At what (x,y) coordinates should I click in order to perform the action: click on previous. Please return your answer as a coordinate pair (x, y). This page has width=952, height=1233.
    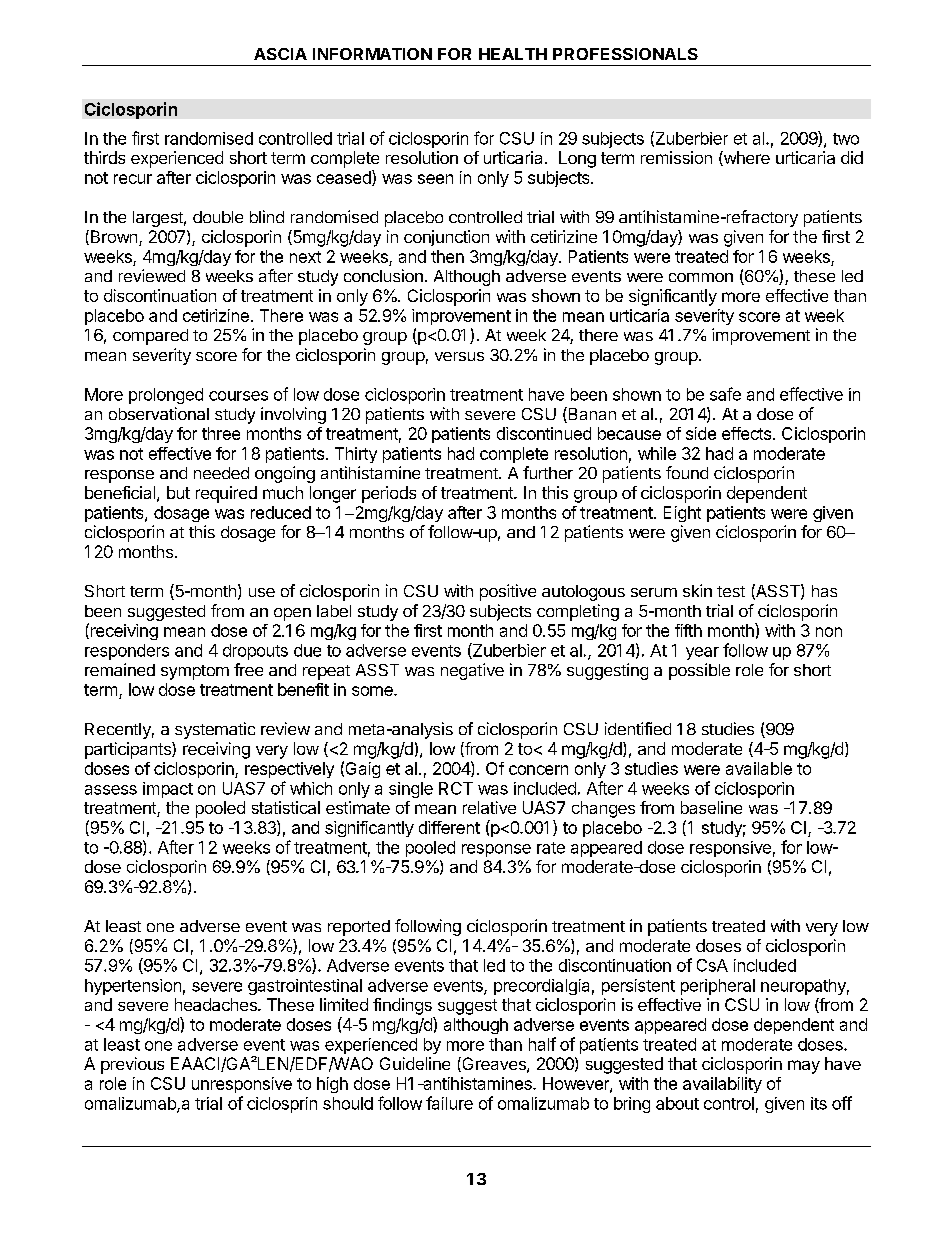
    Looking at the image, I should click on (132, 1065).
